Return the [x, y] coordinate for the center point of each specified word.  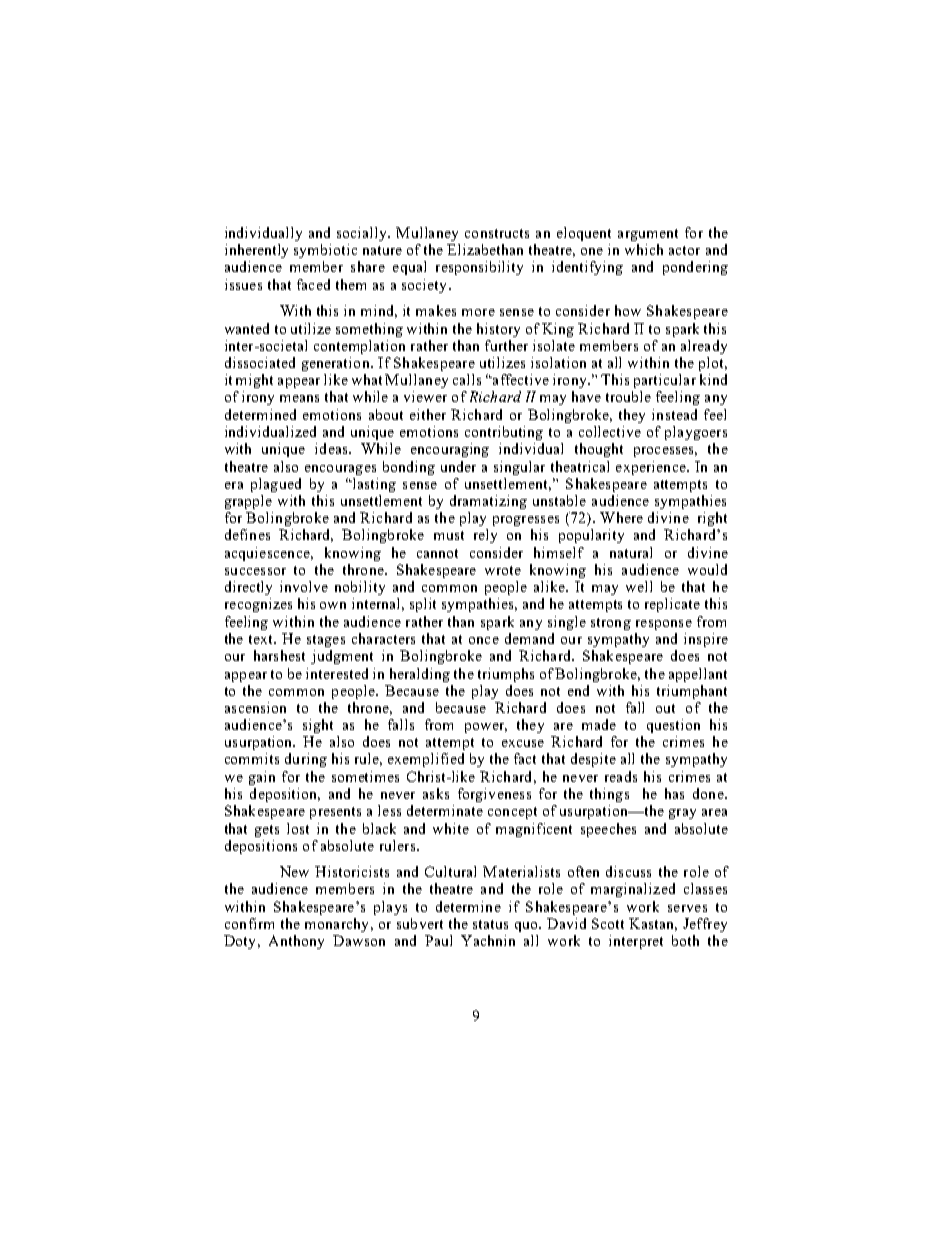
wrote [503, 570]
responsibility [479, 268]
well [639, 586]
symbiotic [325, 251]
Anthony [296, 942]
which [644, 249]
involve [304, 586]
